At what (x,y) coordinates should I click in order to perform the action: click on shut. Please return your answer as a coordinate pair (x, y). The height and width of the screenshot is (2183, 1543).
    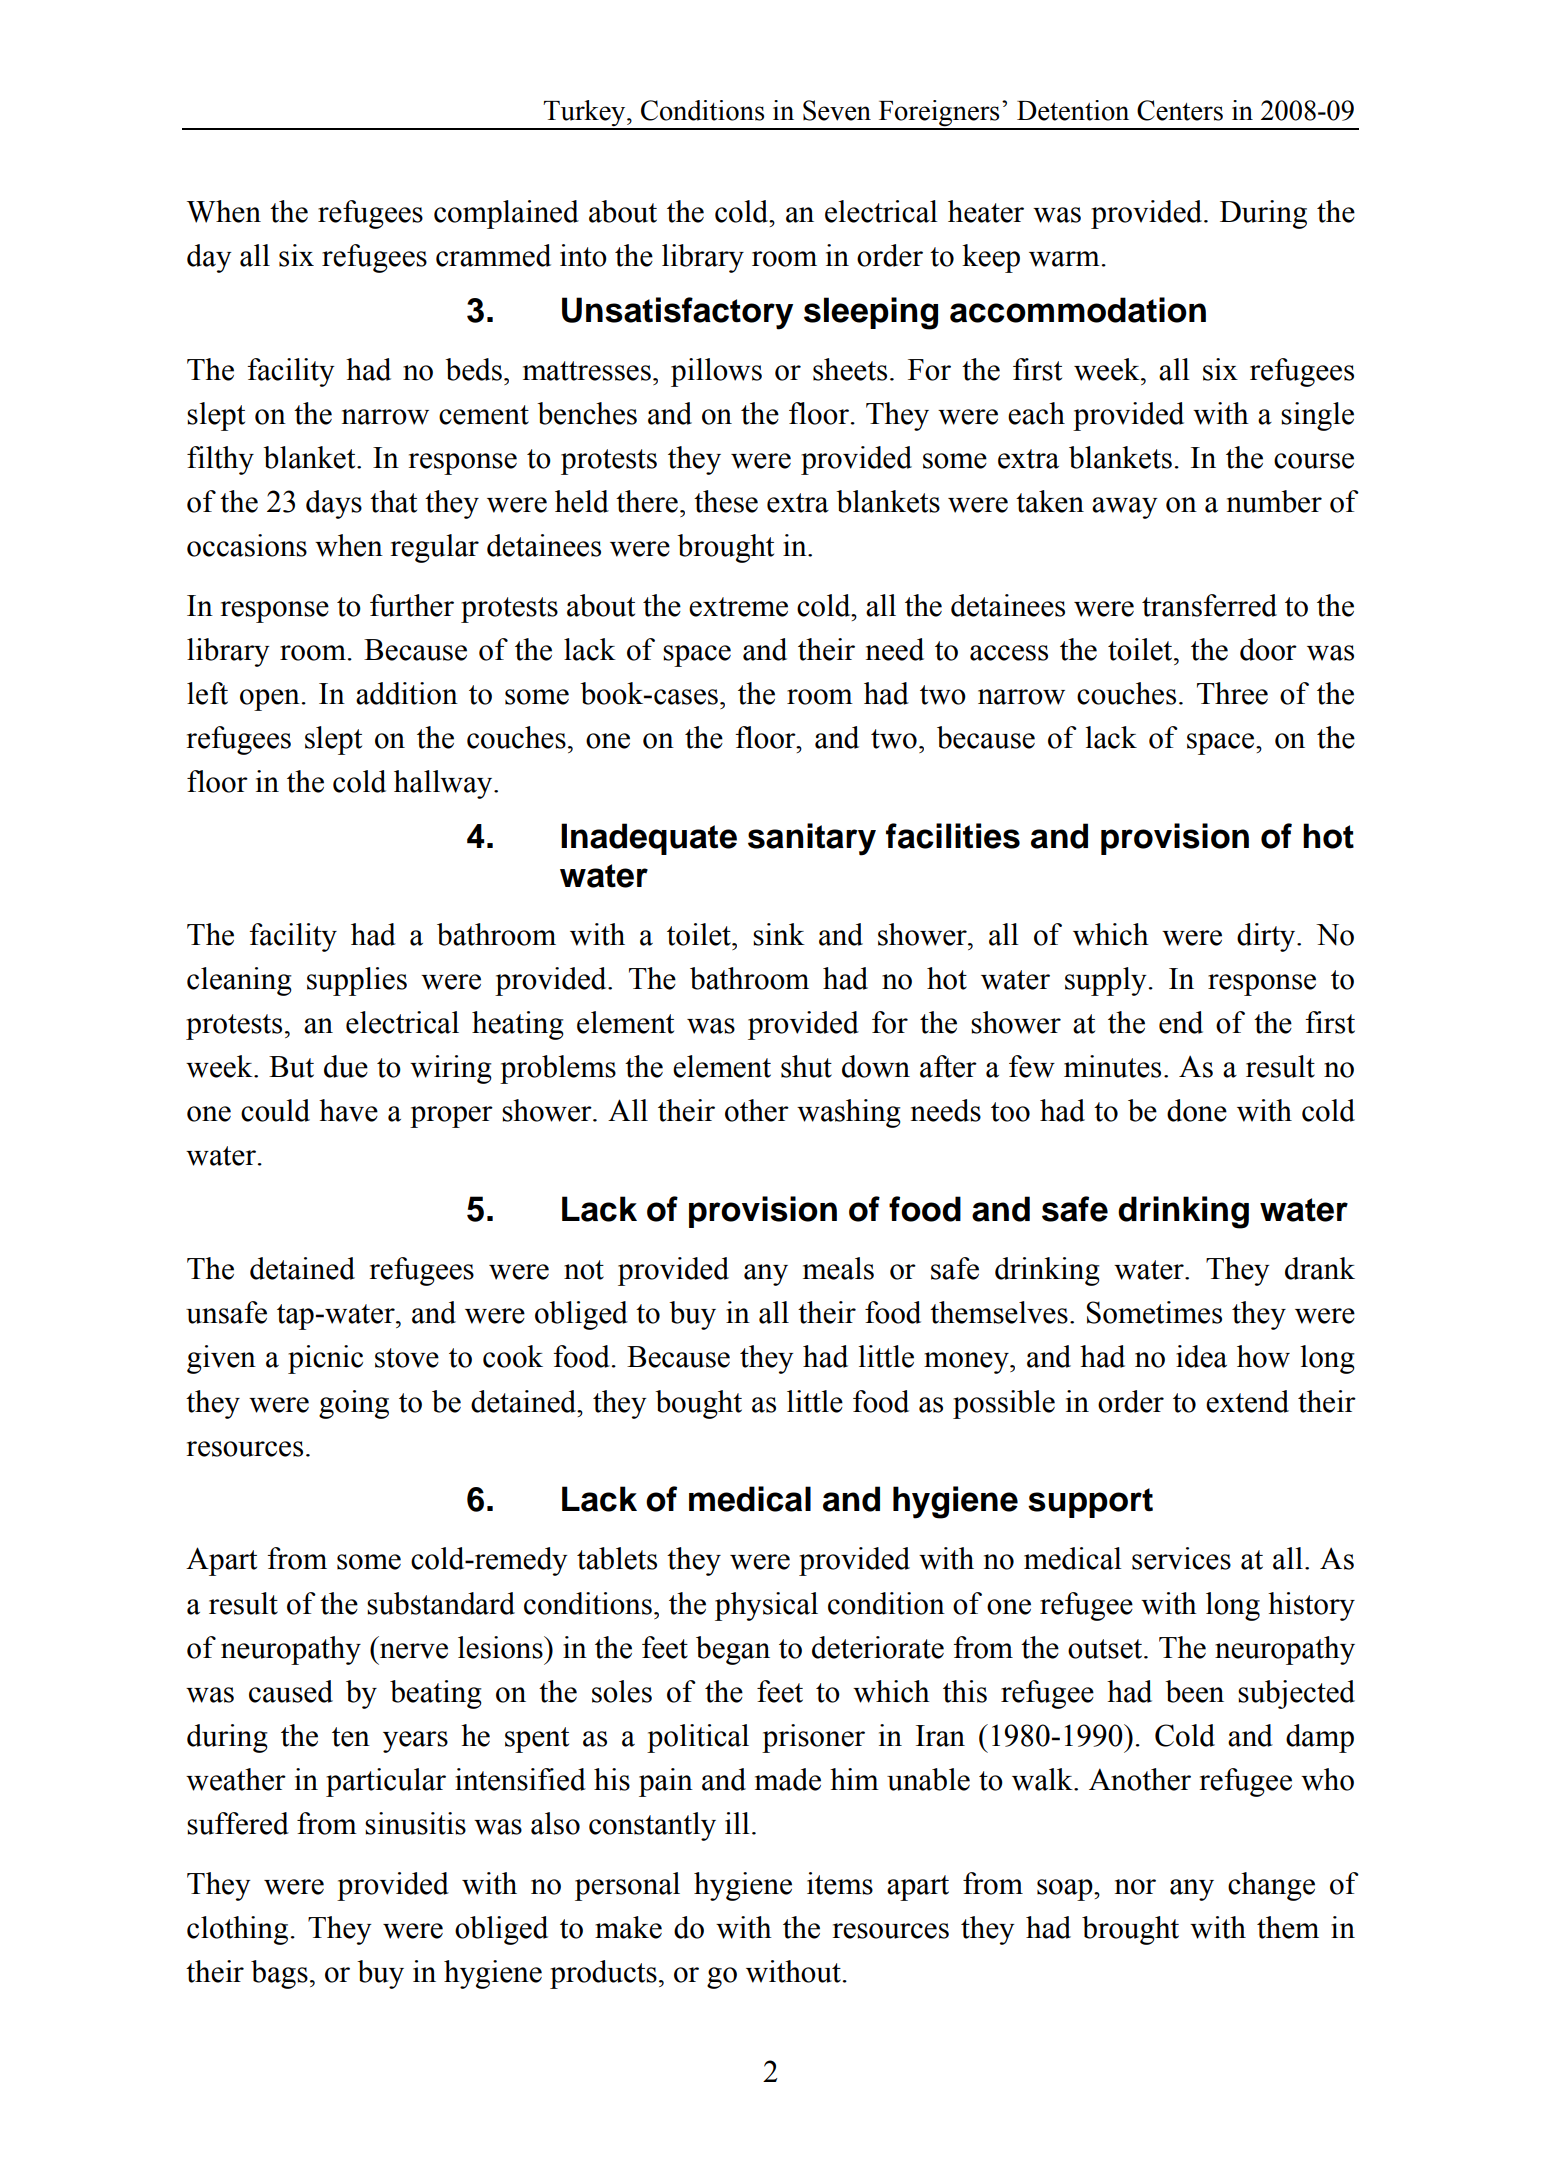
    Looking at the image, I should click on (806, 1066).
